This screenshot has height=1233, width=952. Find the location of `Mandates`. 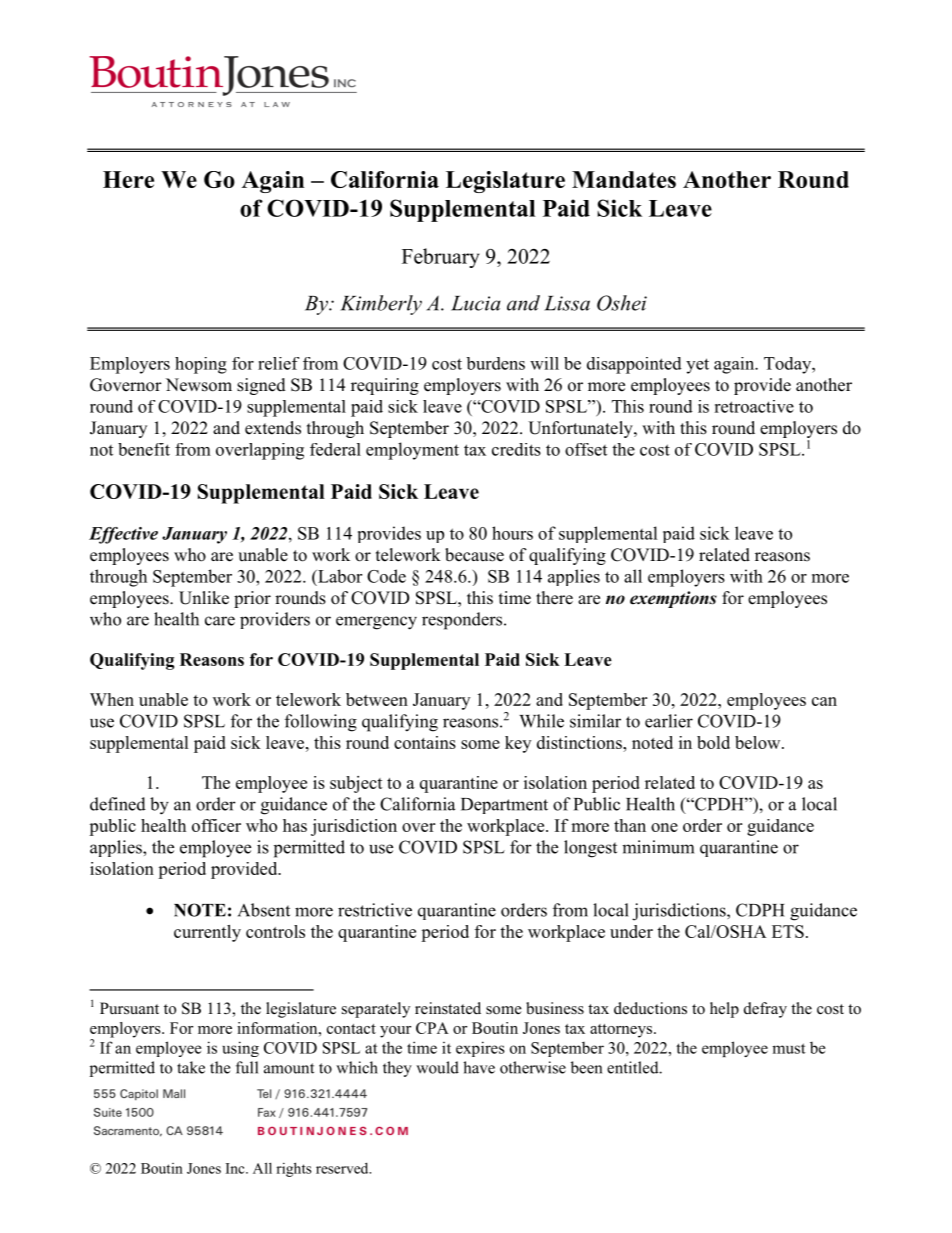

Mandates is located at coordinates (624, 179).
